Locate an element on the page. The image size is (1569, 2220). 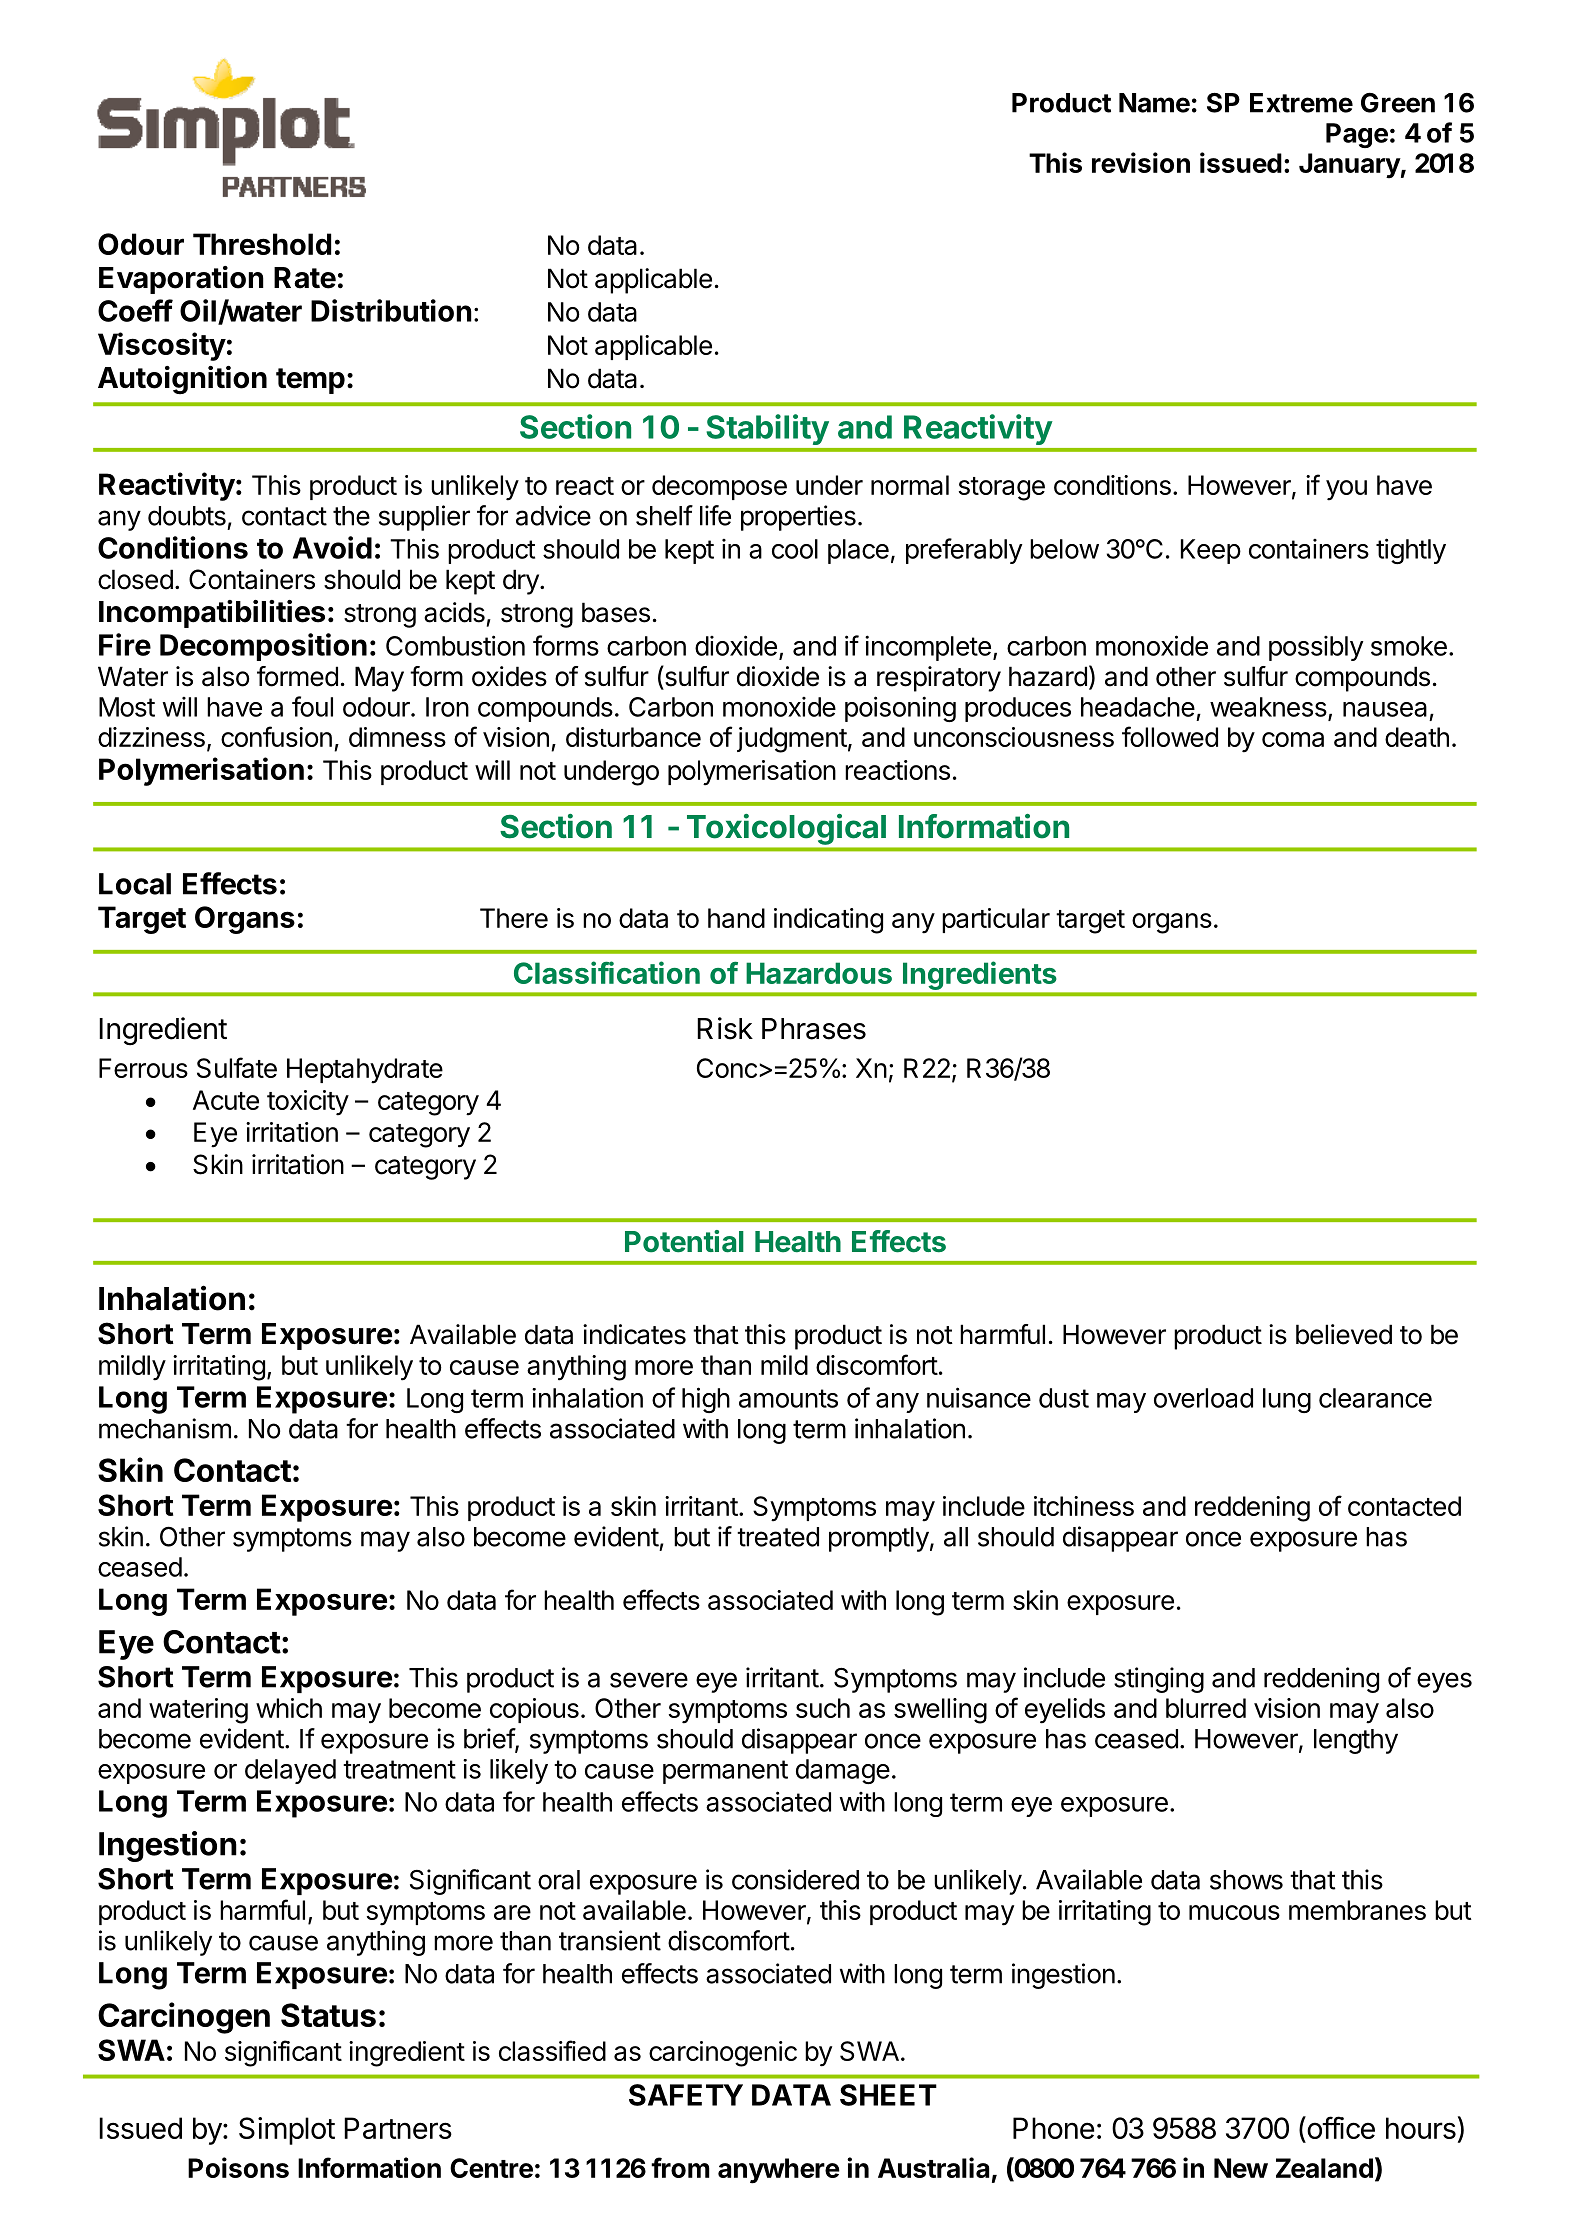
Page is located at coordinates (1357, 135).
